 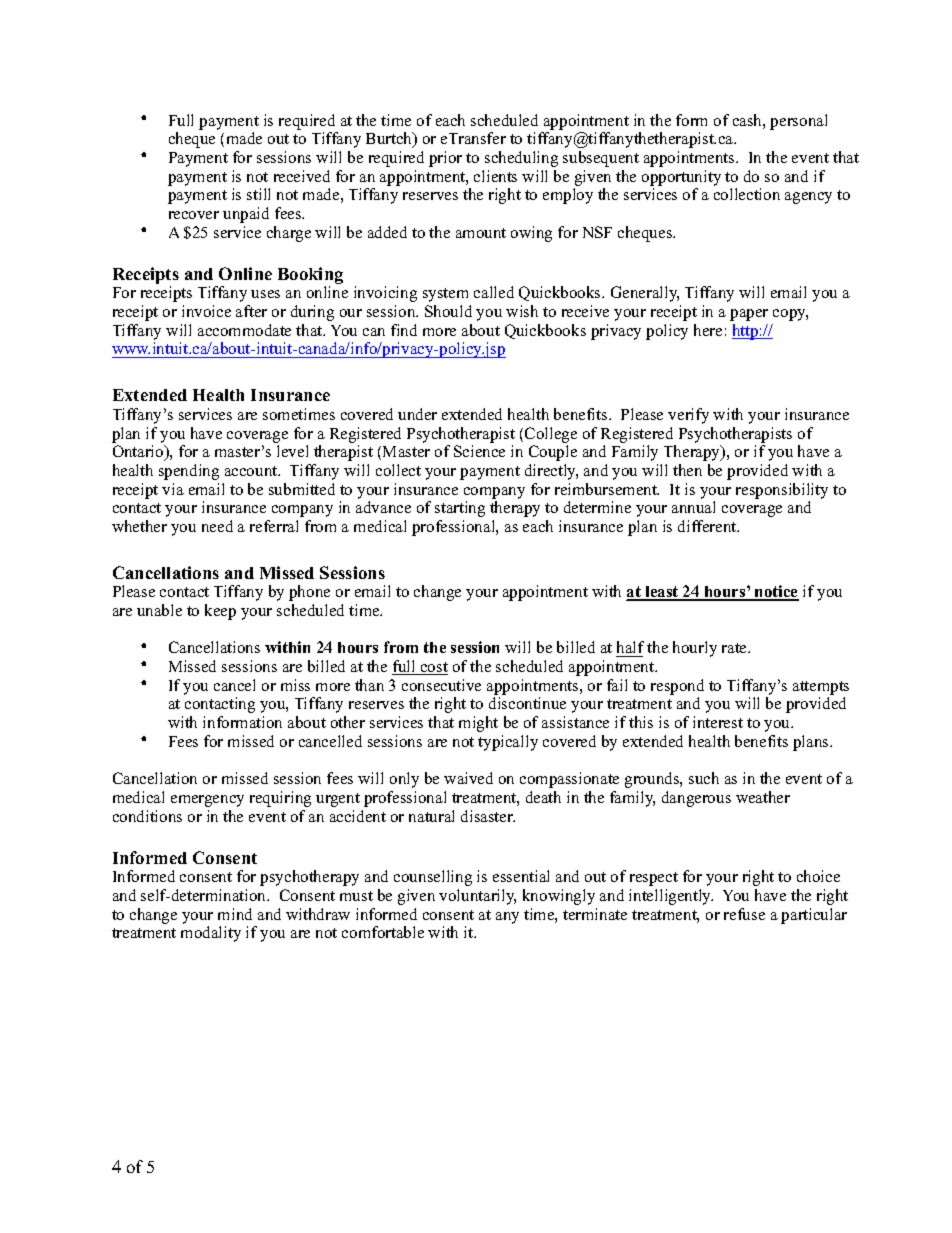 I want to click on prior, so click(x=445, y=159).
